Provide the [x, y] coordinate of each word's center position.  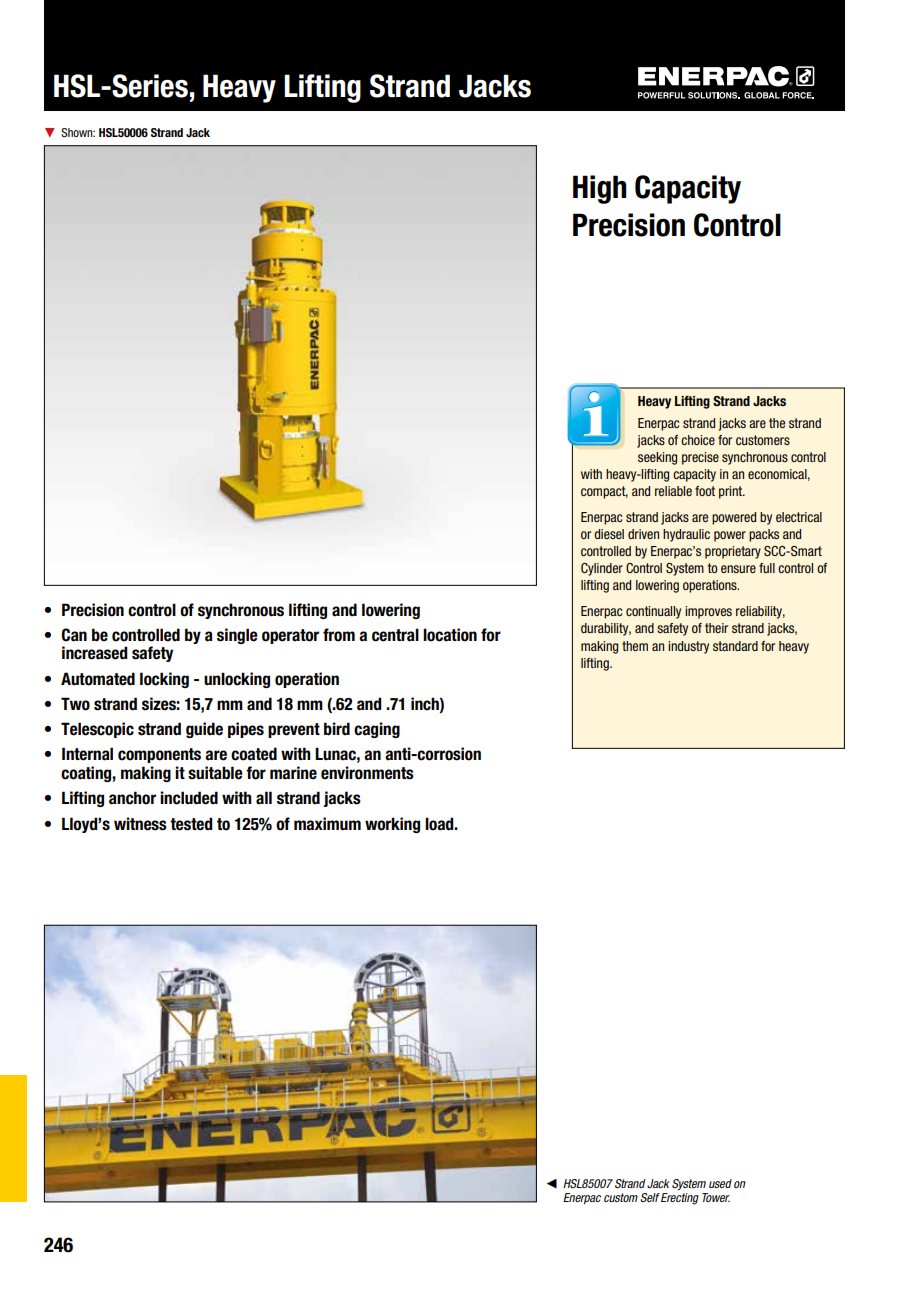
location [450, 635]
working [392, 825]
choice [698, 440]
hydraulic [686, 535]
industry [688, 647]
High [600, 189]
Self [650, 1197]
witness [140, 824]
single [237, 636]
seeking [657, 458]
